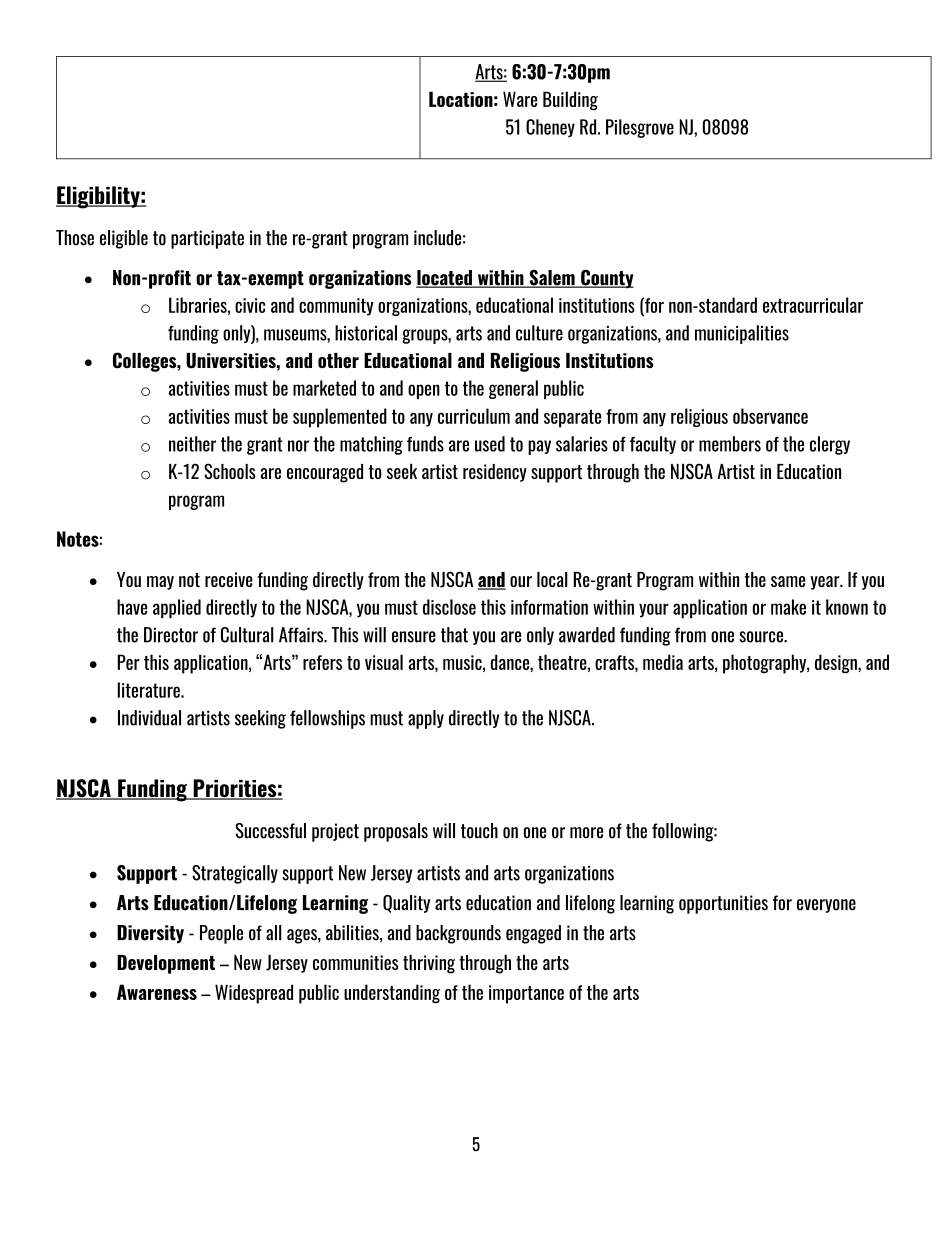 Image resolution: width=952 pixels, height=1233 pixels. Describe the element at coordinates (426, 719) in the screenshot. I see `apply` at that location.
